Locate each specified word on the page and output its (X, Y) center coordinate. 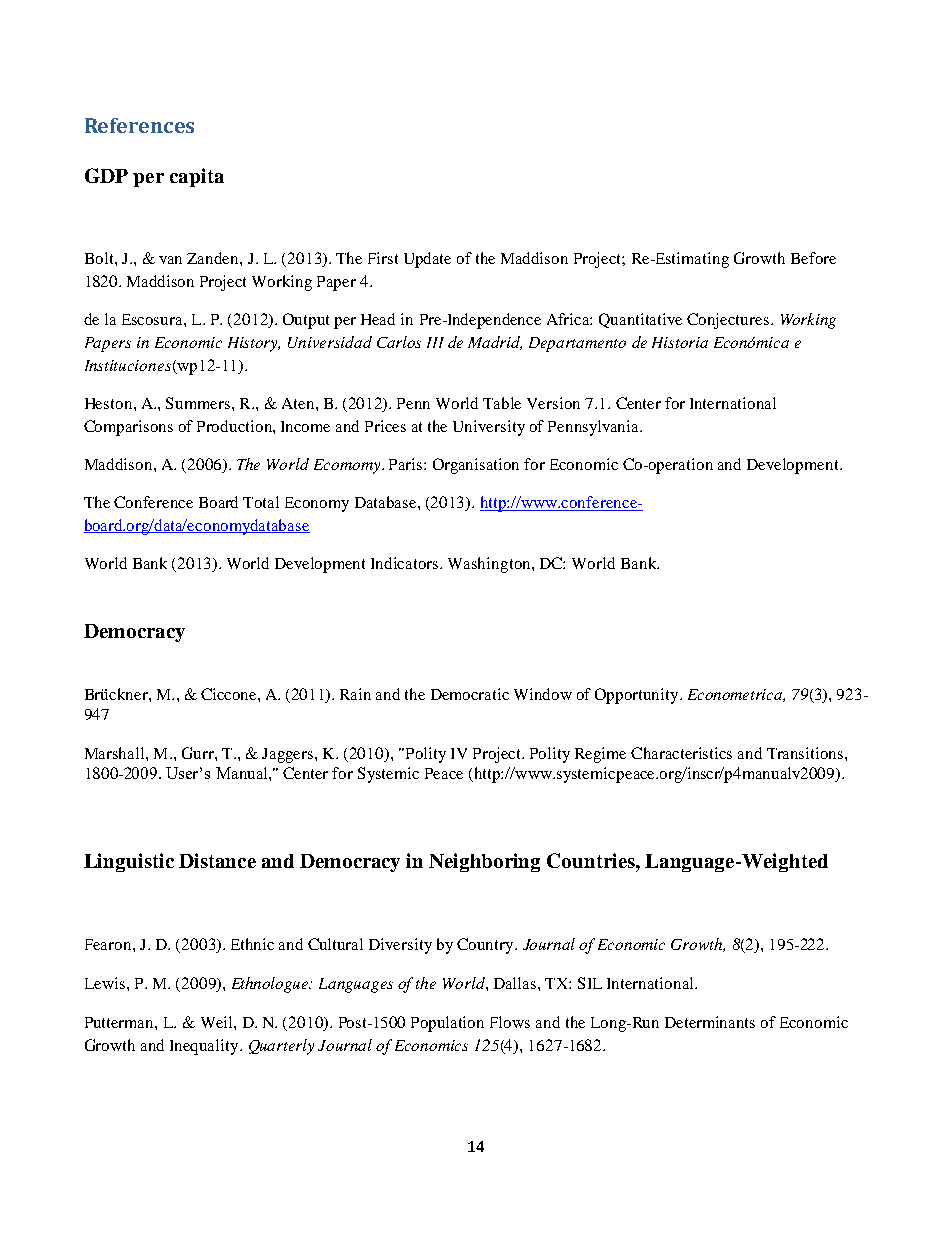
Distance (217, 860)
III (435, 342)
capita (197, 177)
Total (261, 502)
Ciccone (230, 694)
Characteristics (681, 753)
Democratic (470, 694)
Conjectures (728, 321)
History (254, 344)
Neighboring (484, 862)
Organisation (476, 466)
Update (427, 260)
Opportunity (638, 696)
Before (813, 258)
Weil (218, 1022)
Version (553, 403)
